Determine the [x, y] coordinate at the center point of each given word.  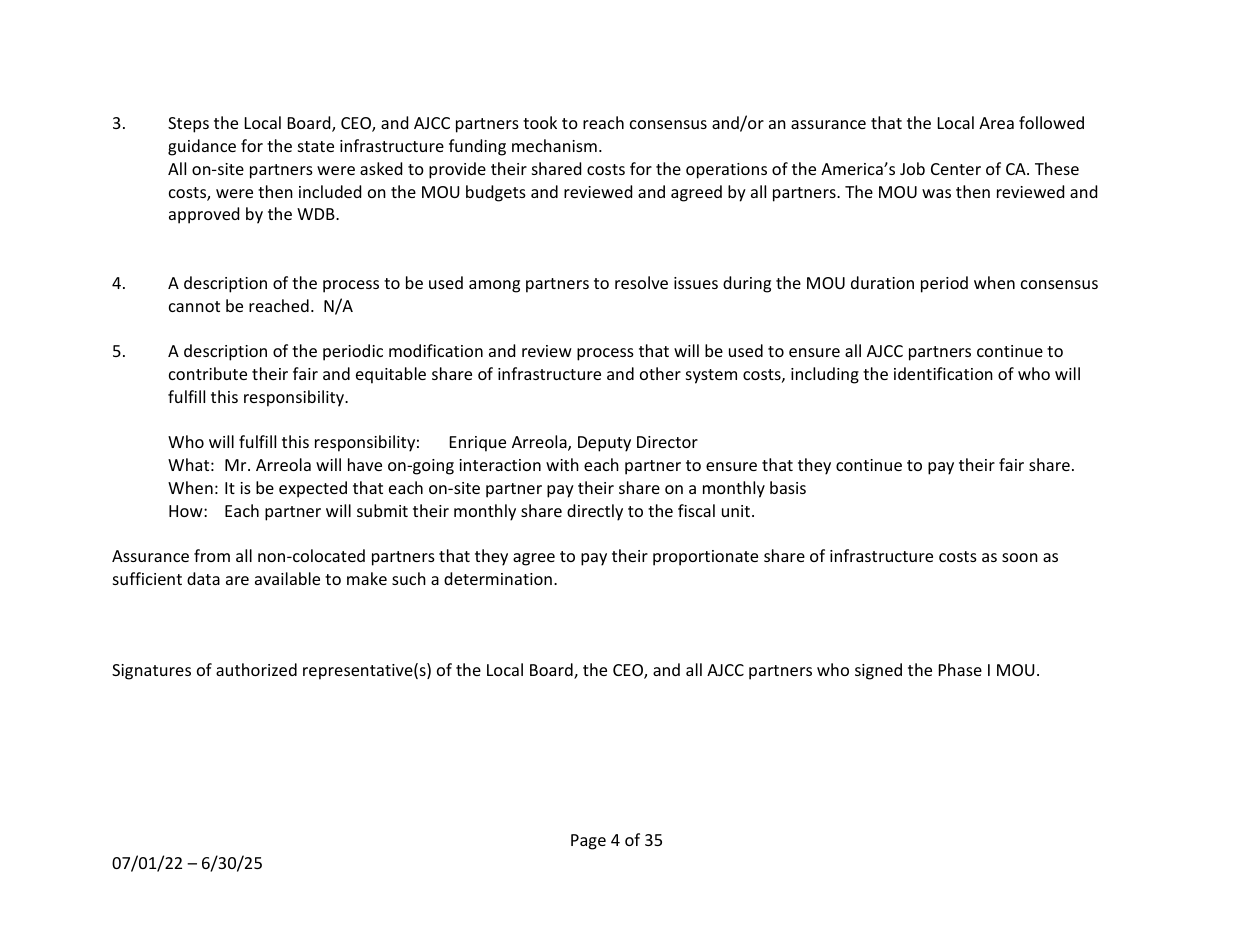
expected [313, 489]
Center [956, 169]
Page [588, 842]
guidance [202, 147]
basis [788, 487]
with [562, 464]
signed [878, 671]
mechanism [554, 145]
